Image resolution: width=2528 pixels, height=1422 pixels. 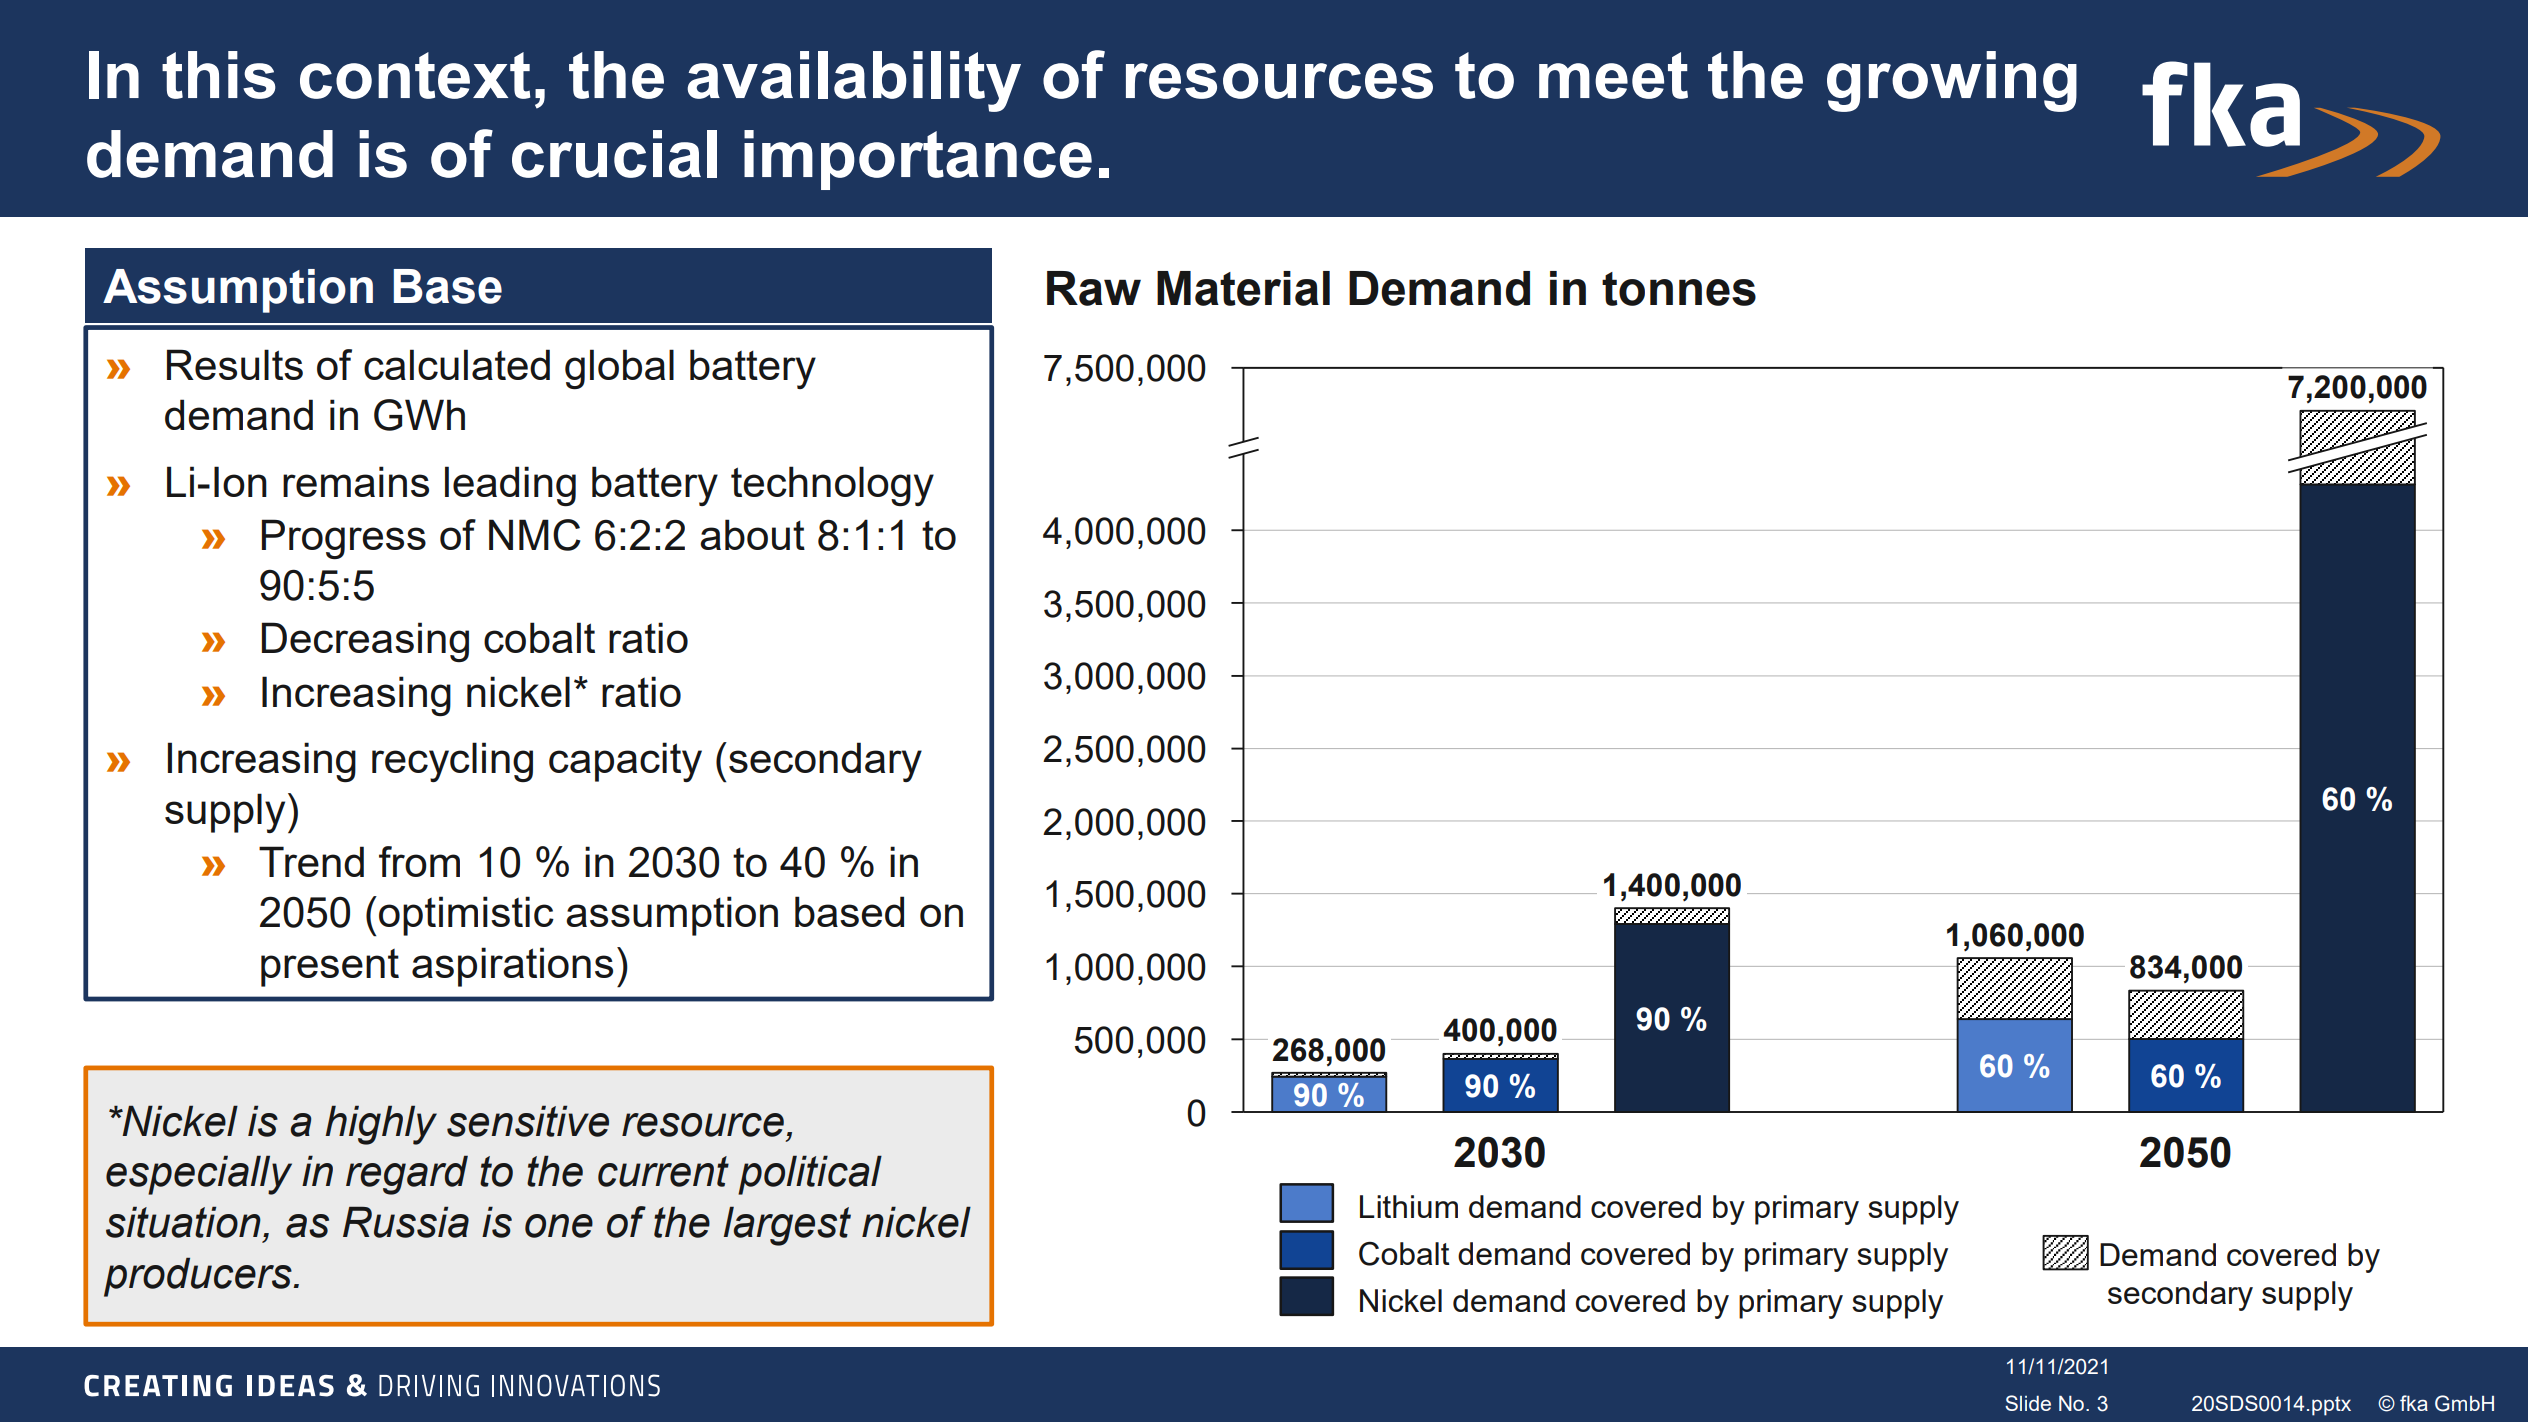 I want to click on capacity, so click(x=625, y=762).
